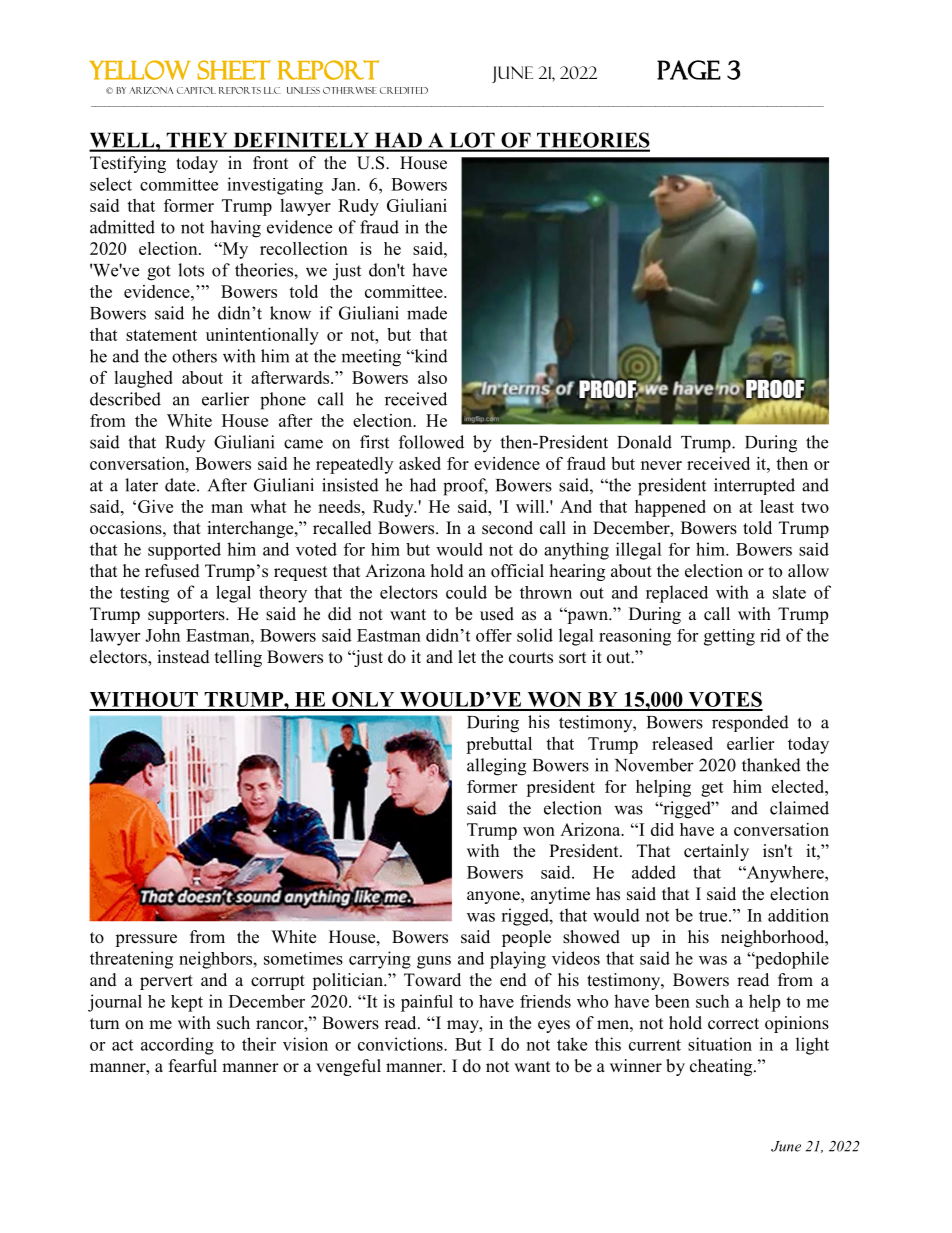 The height and width of the page is (1233, 952). I want to click on according, so click(177, 1046).
